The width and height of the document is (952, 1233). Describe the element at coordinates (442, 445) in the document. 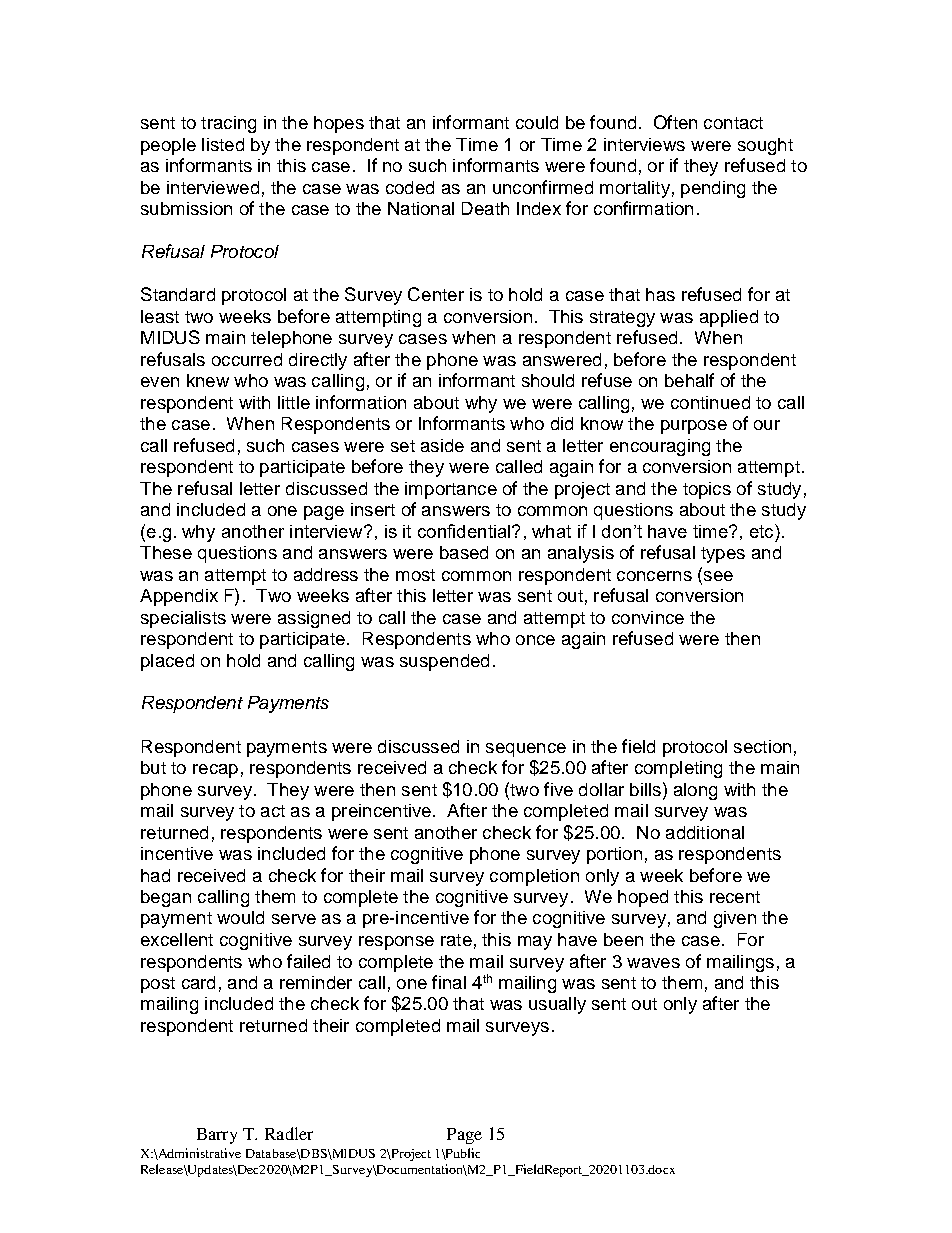

I see `aside` at that location.
